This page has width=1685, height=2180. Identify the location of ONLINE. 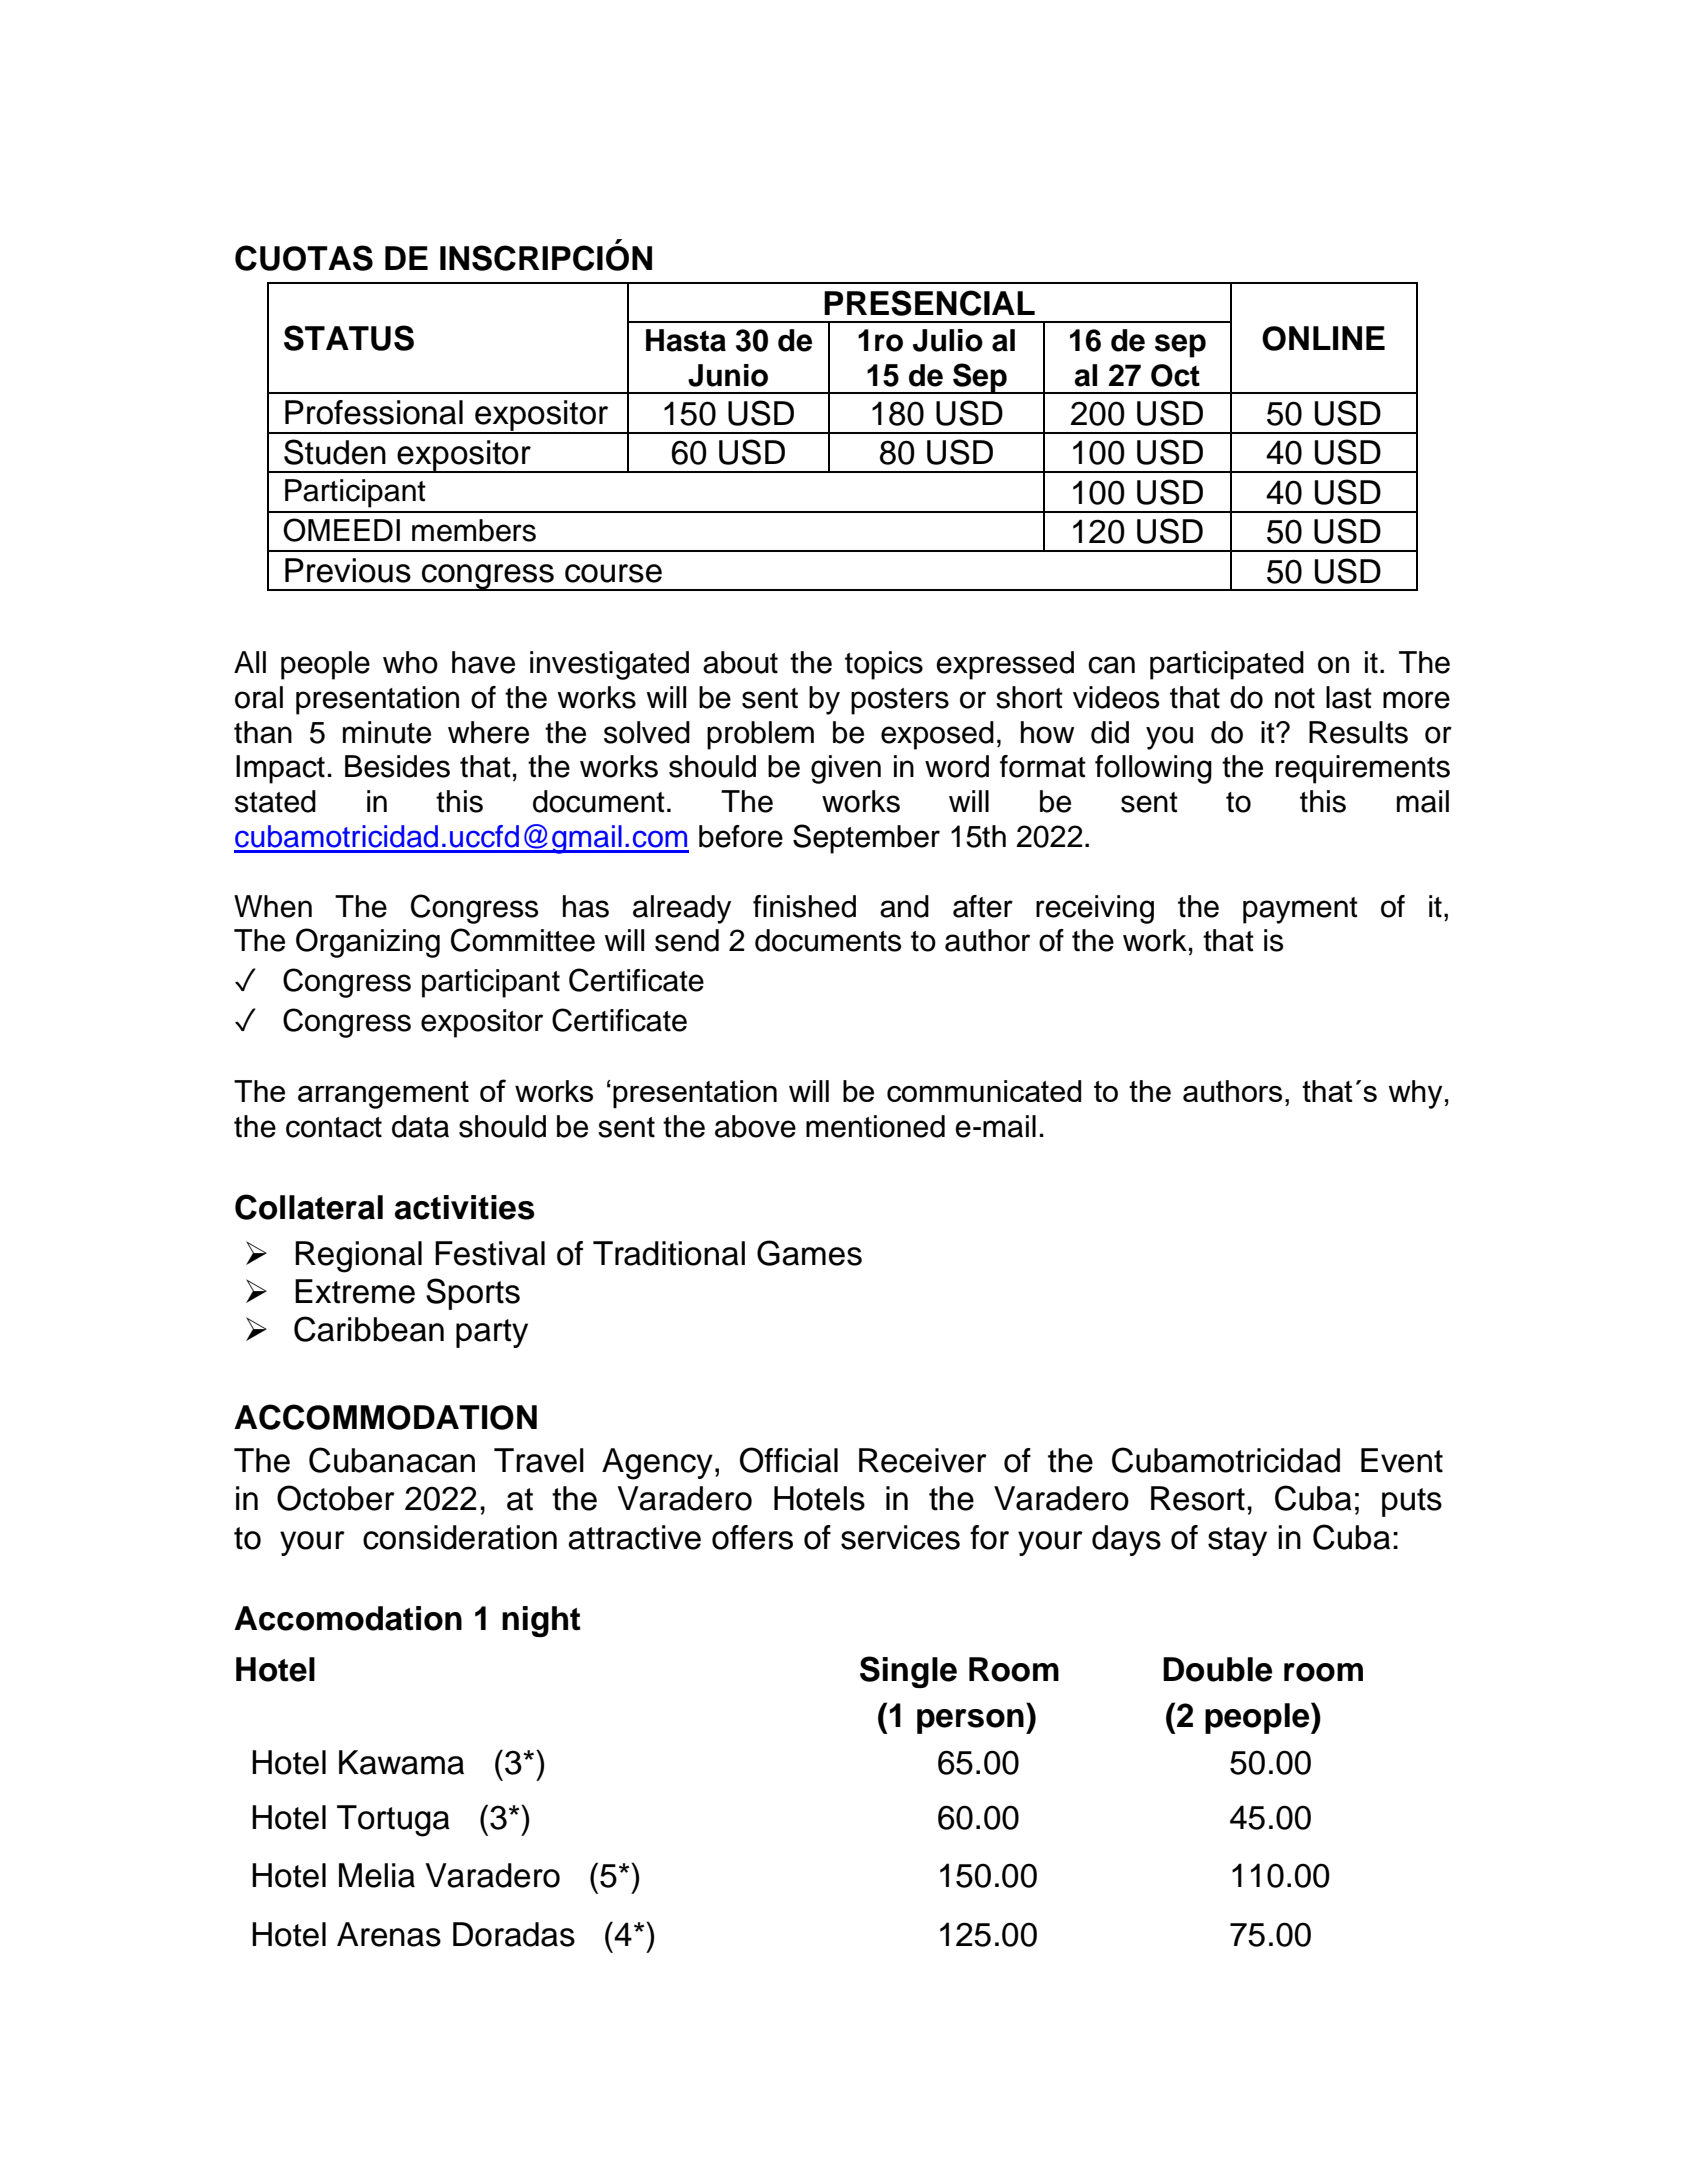
(1323, 338).
